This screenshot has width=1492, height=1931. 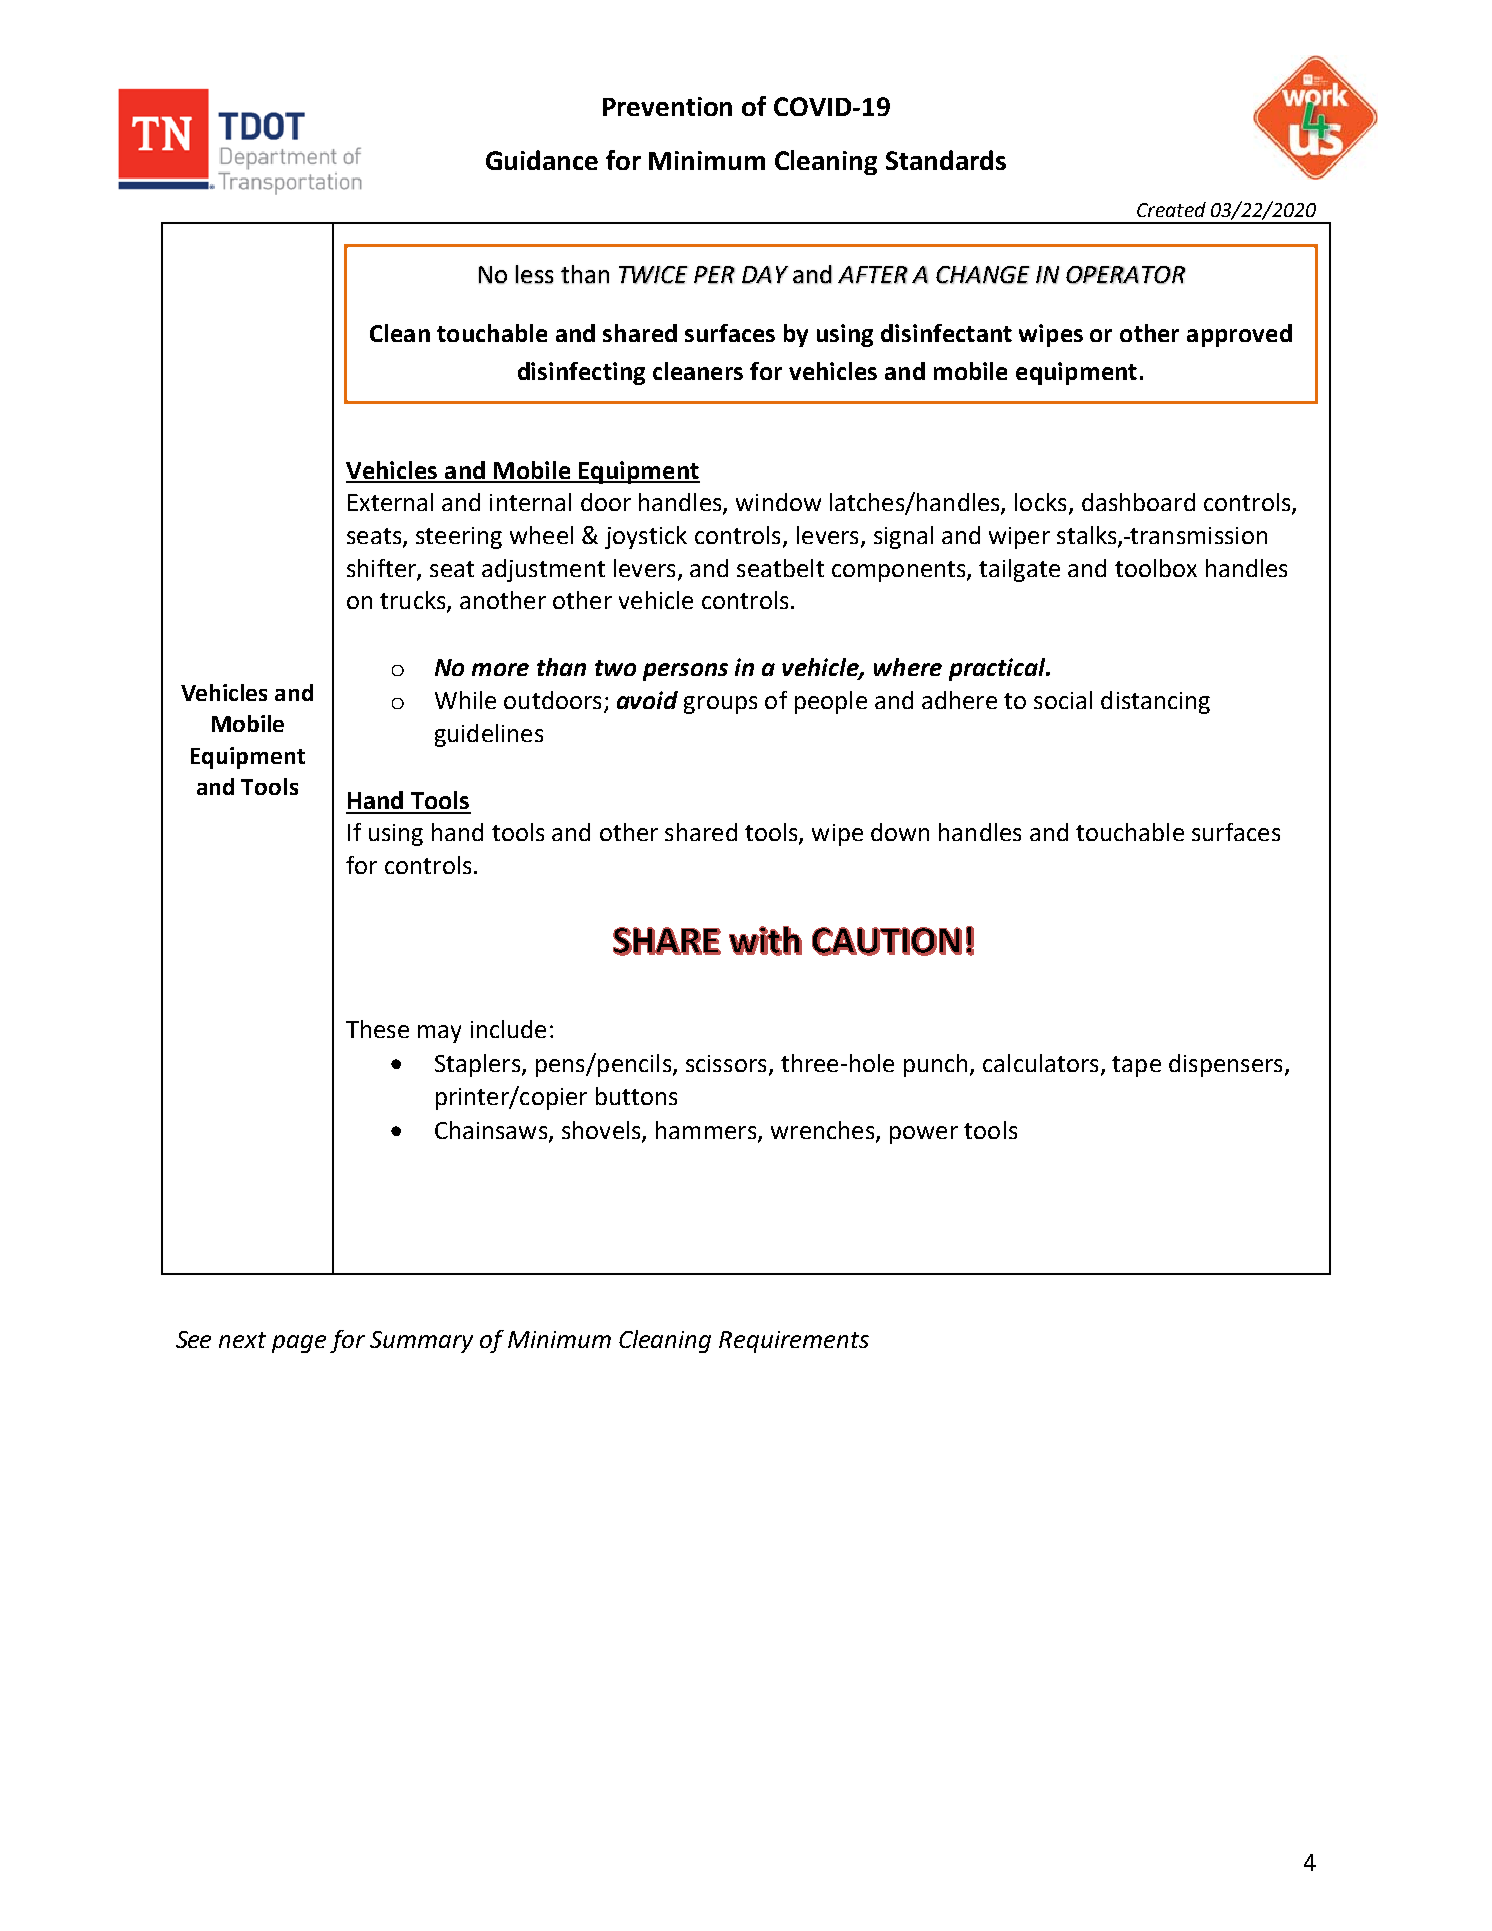 What do you see at coordinates (377, 1029) in the screenshot?
I see `These` at bounding box center [377, 1029].
